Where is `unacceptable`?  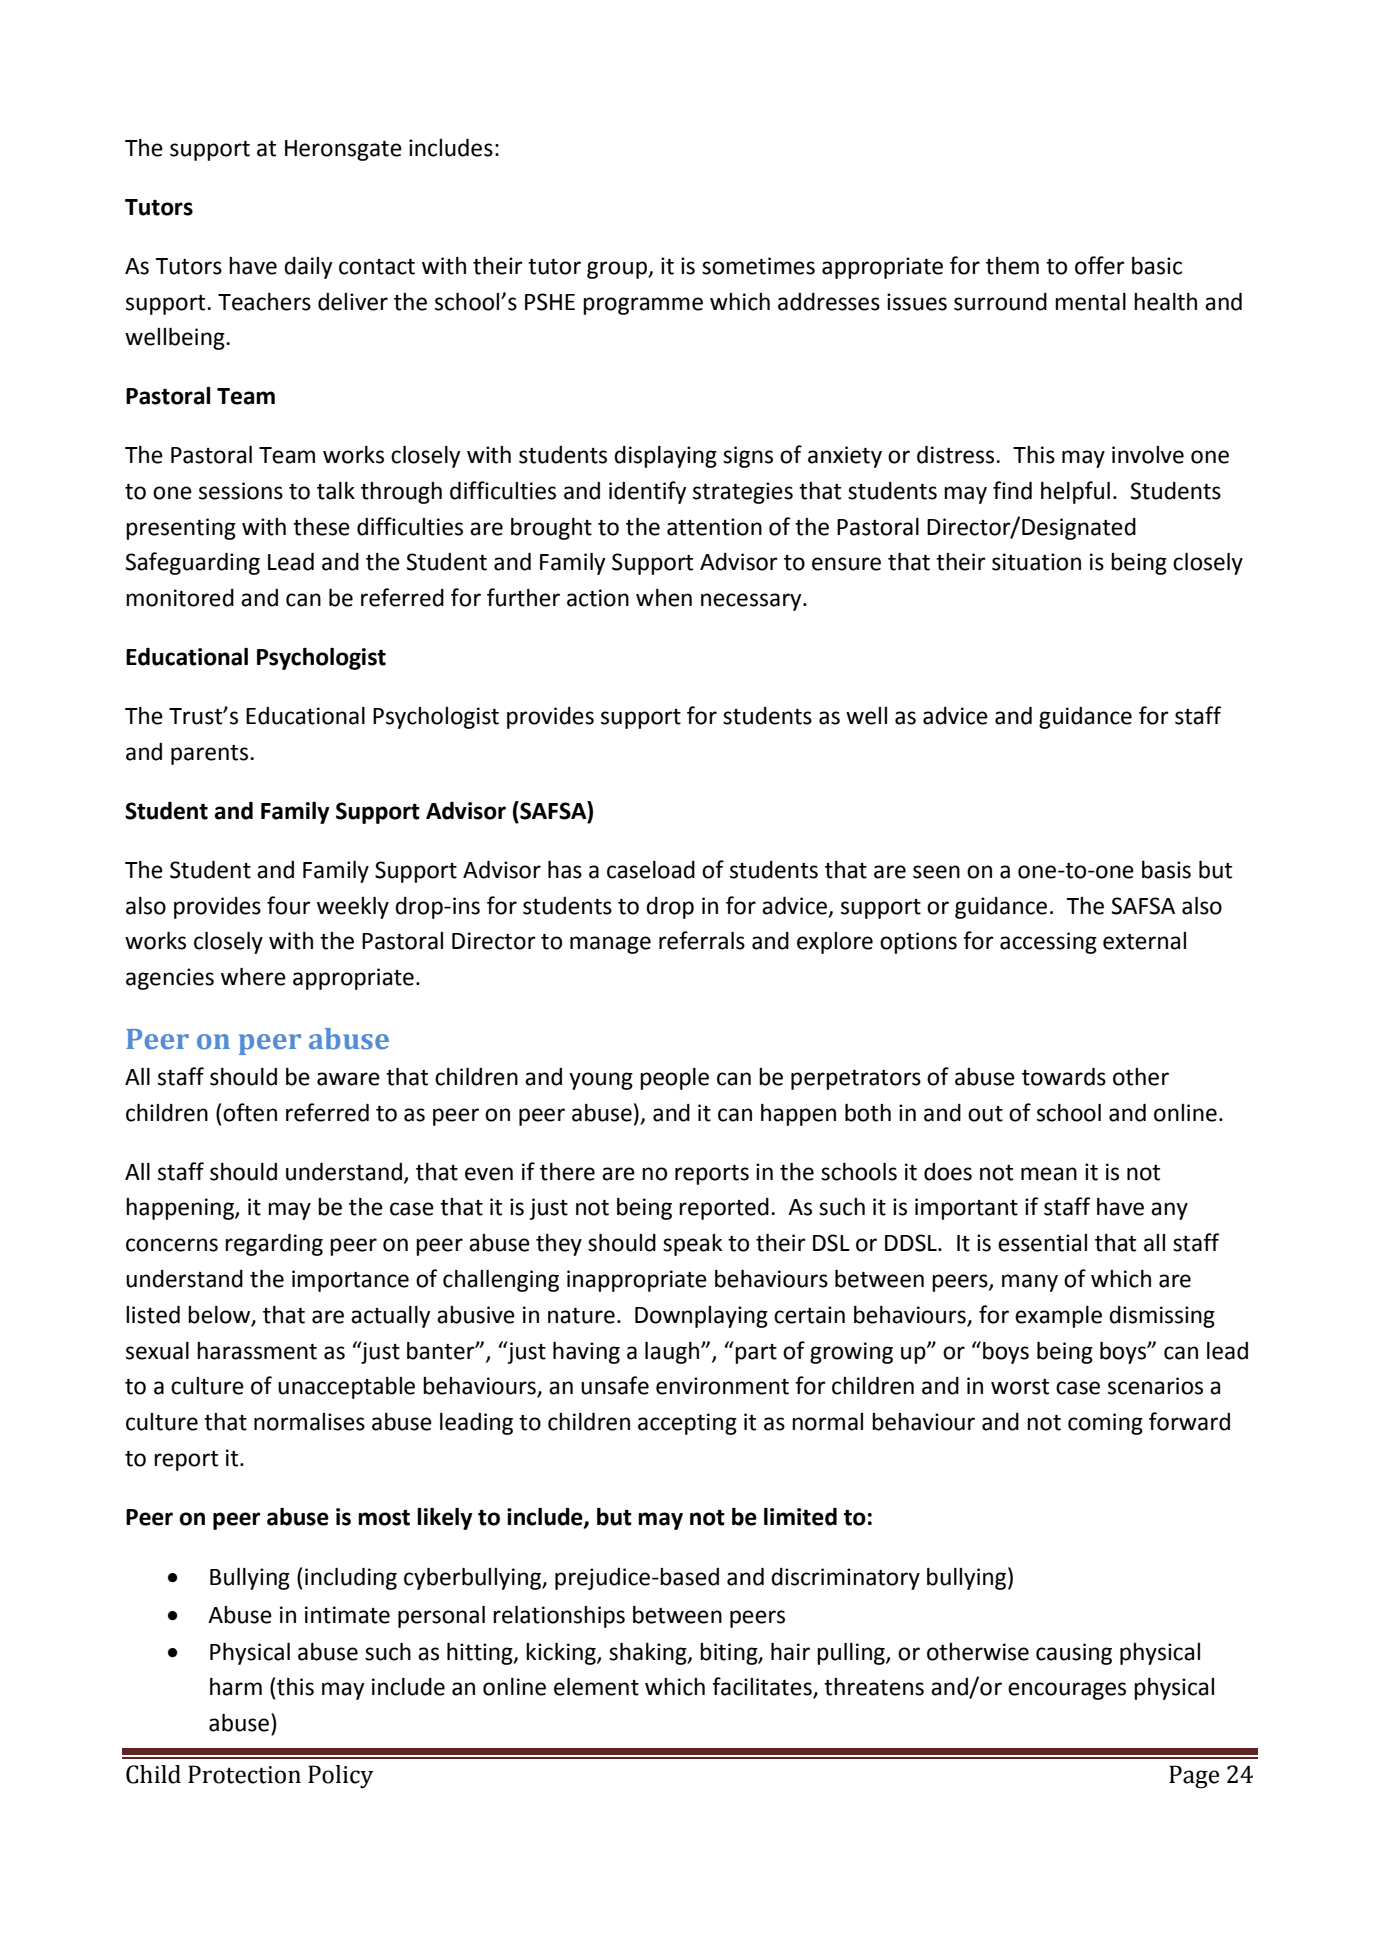
unacceptable is located at coordinates (346, 1388).
